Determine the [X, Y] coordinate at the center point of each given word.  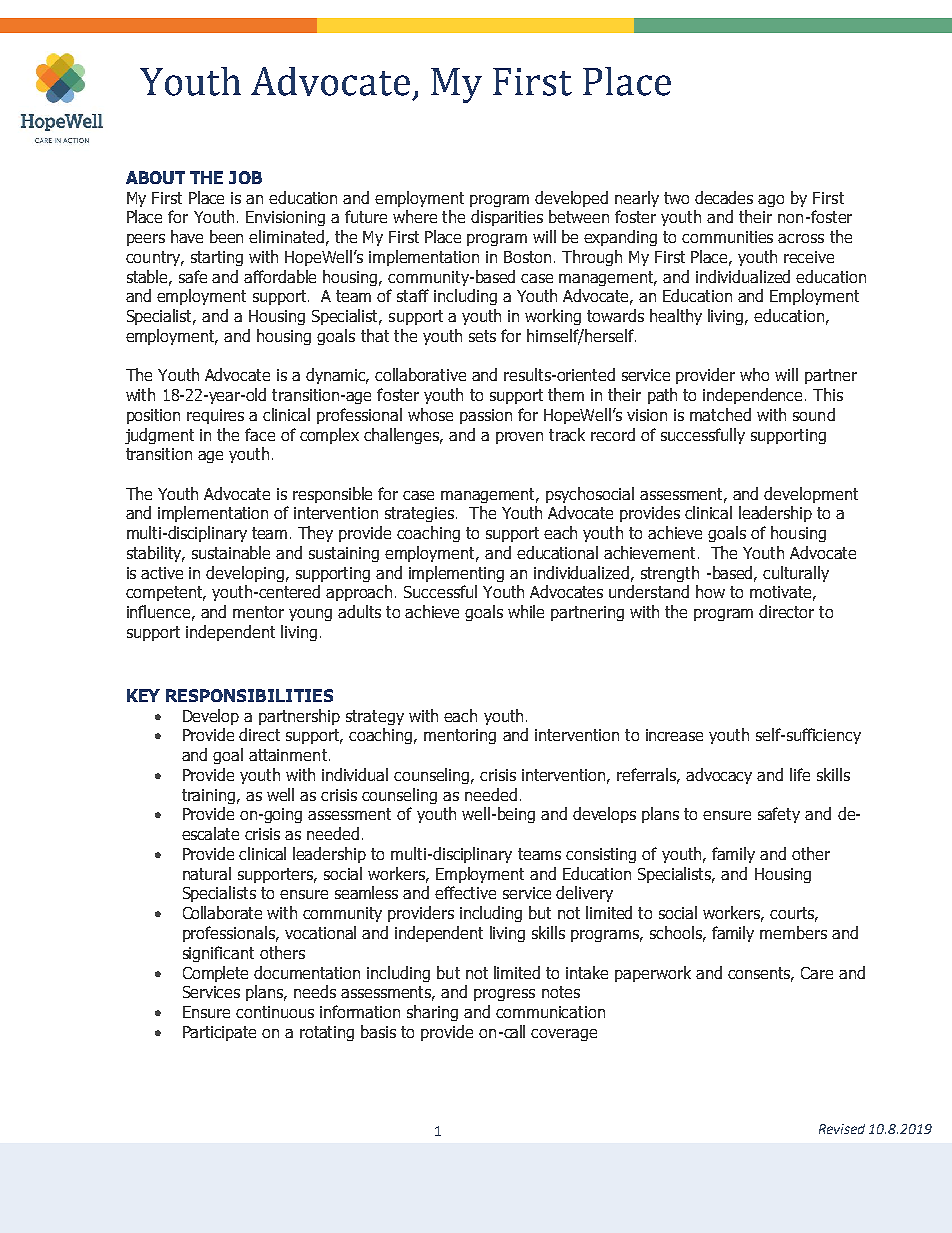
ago [771, 201]
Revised [842, 1129]
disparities [507, 218]
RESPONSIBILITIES [249, 695]
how [710, 591]
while [526, 611]
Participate [219, 1033]
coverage [564, 1035]
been [226, 236]
